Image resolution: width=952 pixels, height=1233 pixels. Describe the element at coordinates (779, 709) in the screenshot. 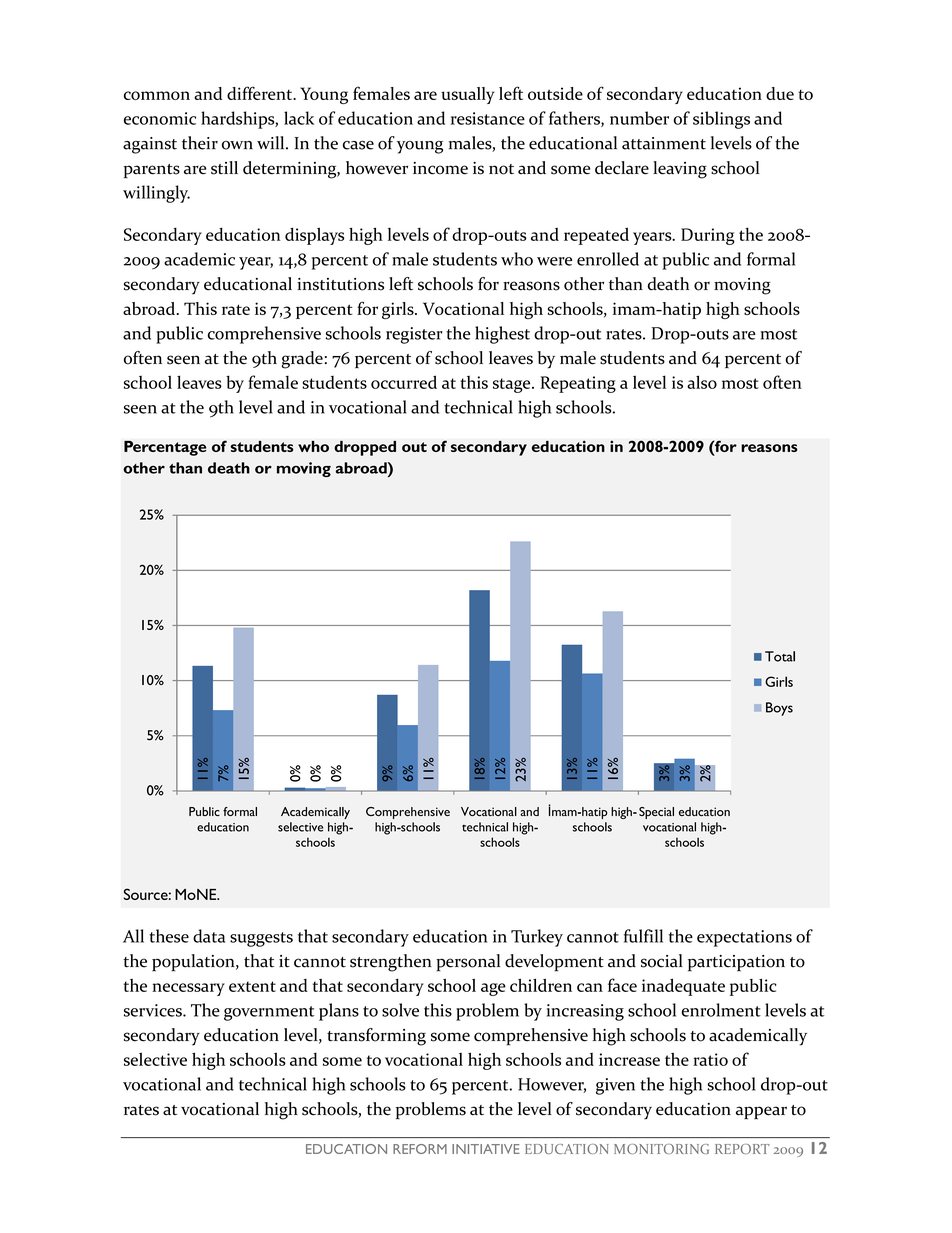

I see `Boys` at that location.
